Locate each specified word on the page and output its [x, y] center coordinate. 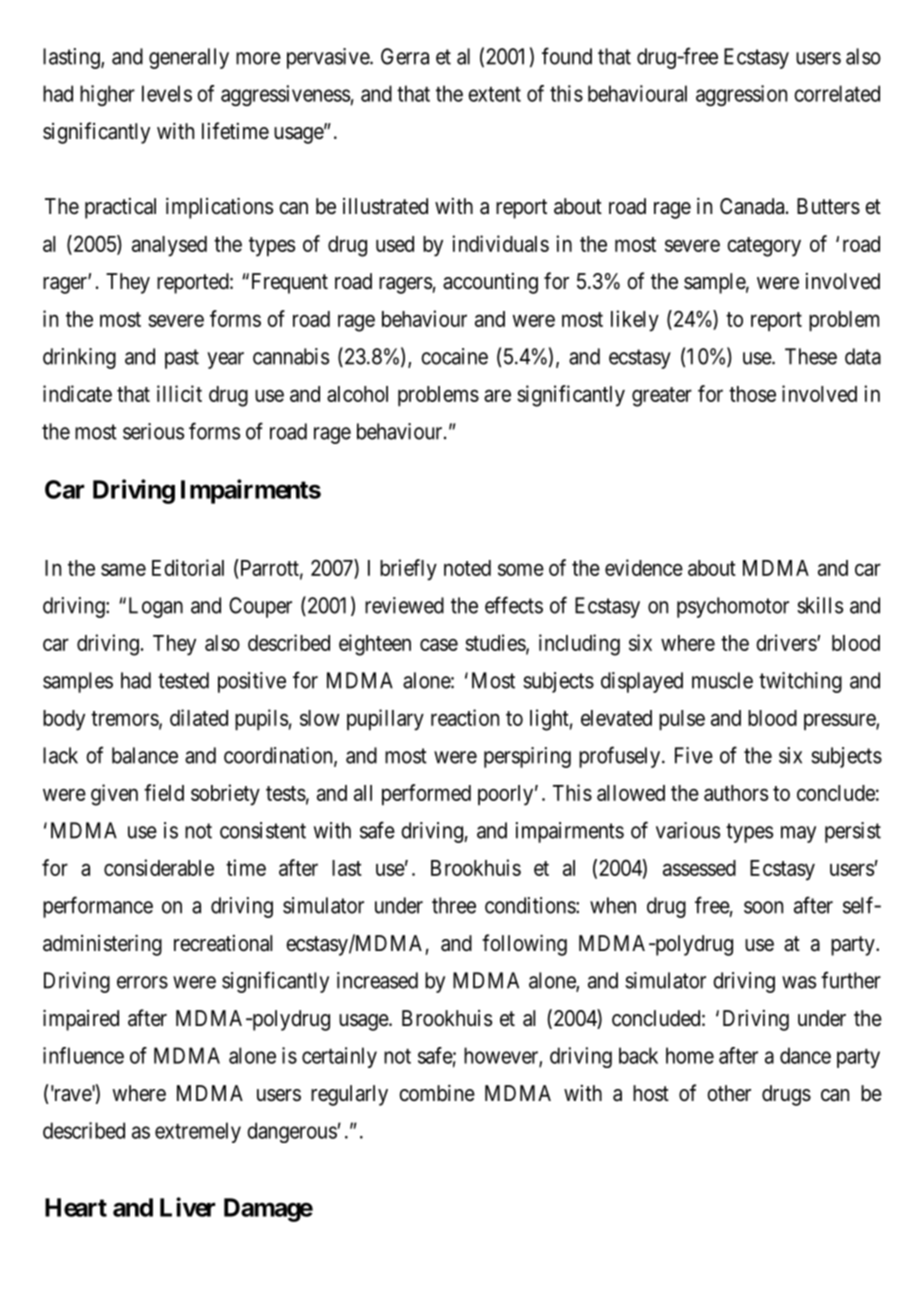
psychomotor [733, 607]
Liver [187, 1207]
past [182, 359]
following [524, 945]
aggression [741, 95]
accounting [490, 283]
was [799, 982]
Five [694, 755]
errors [142, 982]
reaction [465, 717]
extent [494, 94]
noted [467, 568]
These [811, 356]
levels [167, 93]
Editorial [188, 567]
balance [145, 755]
